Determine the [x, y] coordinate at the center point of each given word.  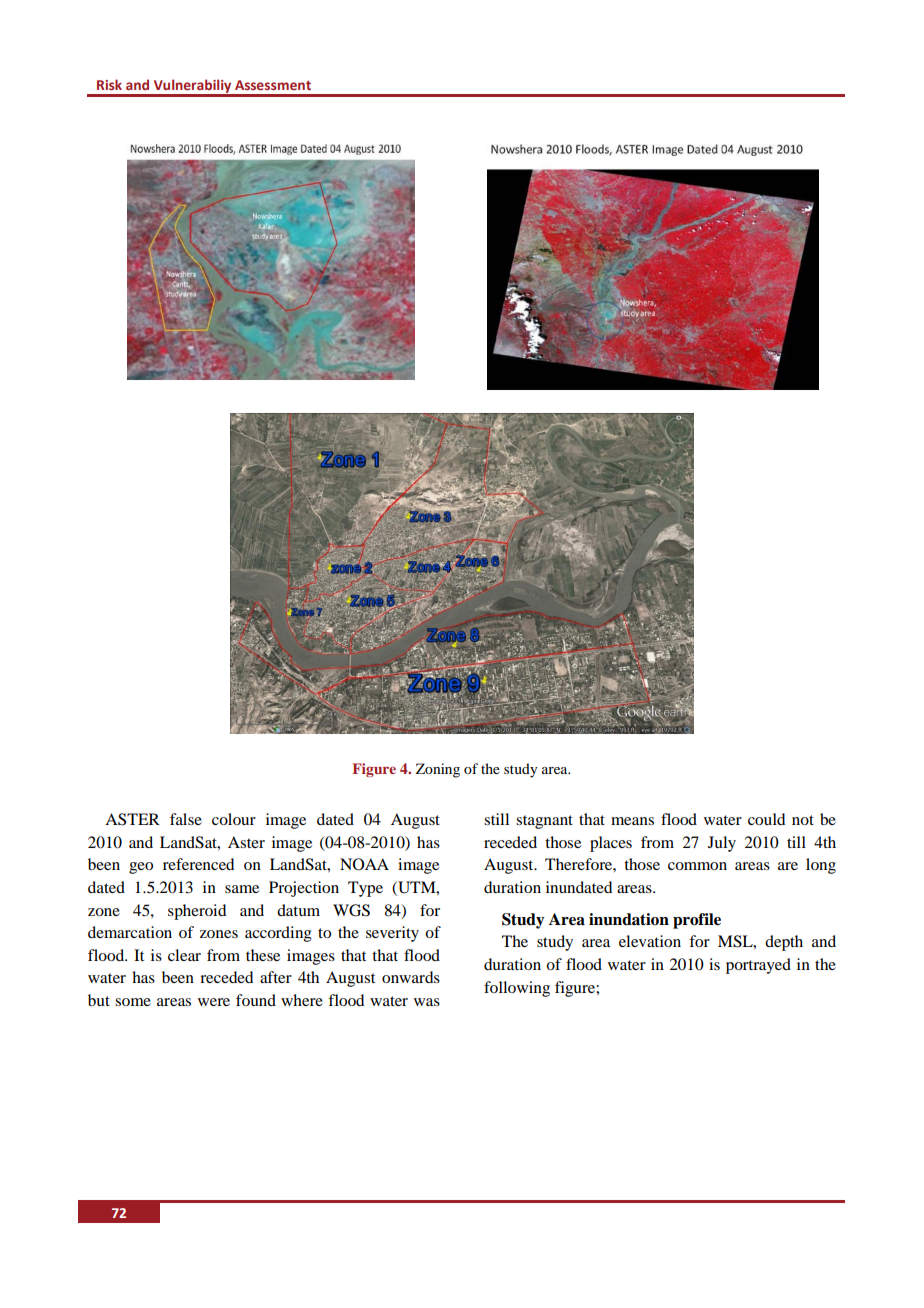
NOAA [364, 864]
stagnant [544, 822]
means [632, 821]
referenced [198, 864]
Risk [109, 84]
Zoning [438, 770]
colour [234, 819]
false [186, 819]
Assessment [273, 85]
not [803, 820]
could [766, 819]
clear [184, 955]
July [722, 844]
